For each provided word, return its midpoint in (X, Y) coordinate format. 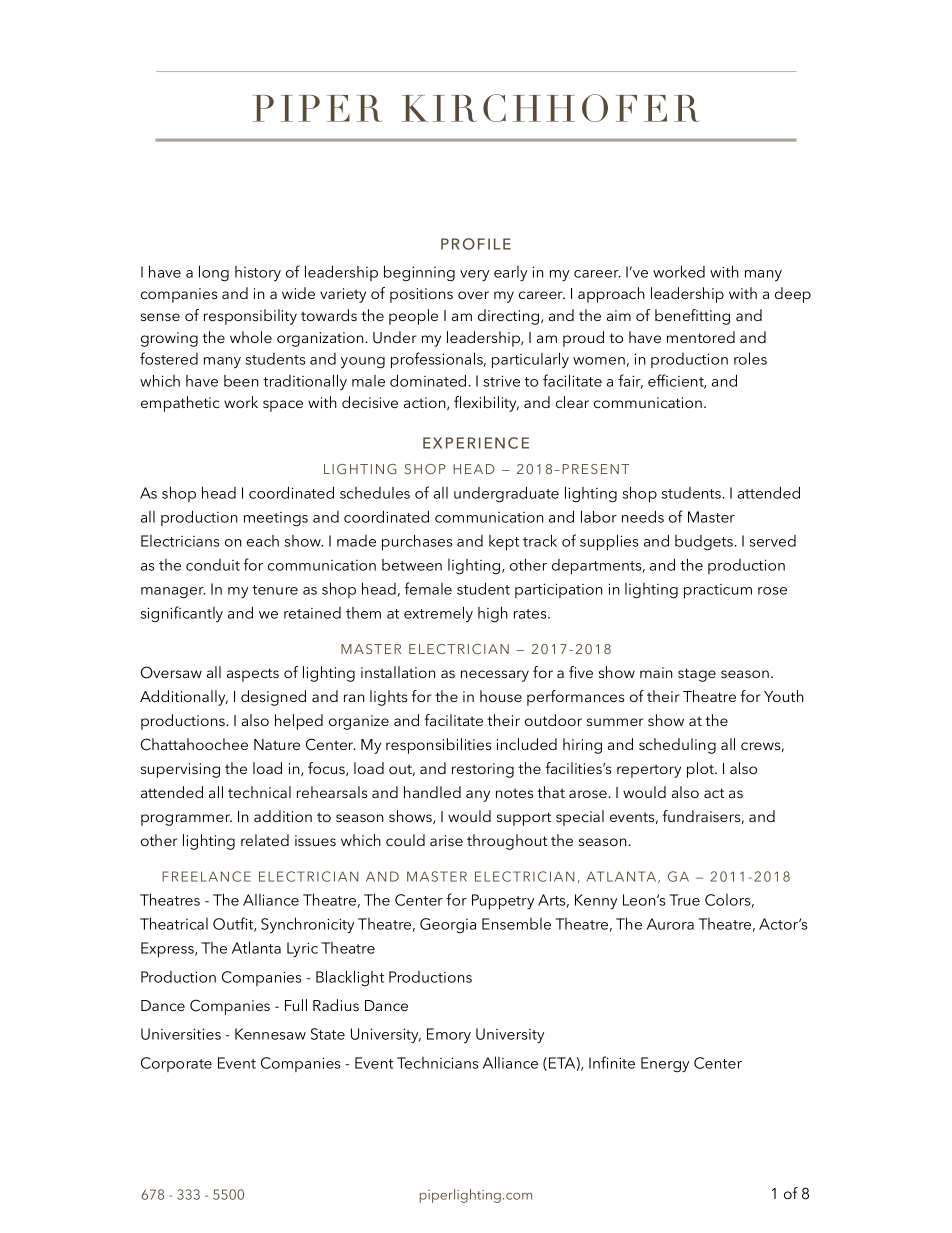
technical (259, 792)
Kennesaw (270, 1034)
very (474, 276)
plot (701, 770)
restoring (483, 770)
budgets (705, 543)
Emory (449, 1036)
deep (793, 295)
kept (504, 543)
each (263, 541)
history (258, 274)
